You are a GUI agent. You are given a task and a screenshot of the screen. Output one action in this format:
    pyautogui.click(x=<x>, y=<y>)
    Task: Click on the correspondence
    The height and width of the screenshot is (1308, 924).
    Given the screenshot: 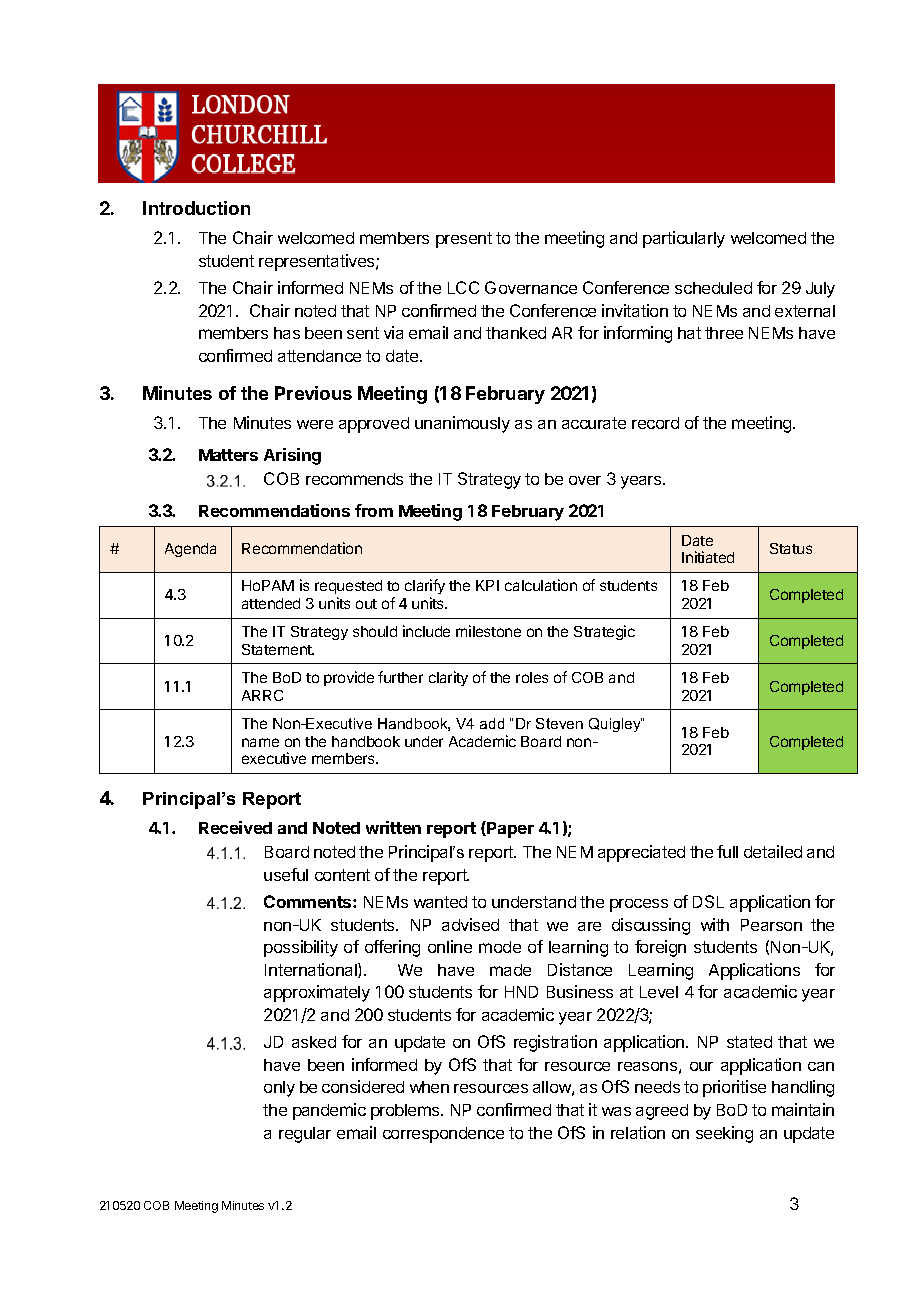 What is the action you would take?
    pyautogui.click(x=443, y=1135)
